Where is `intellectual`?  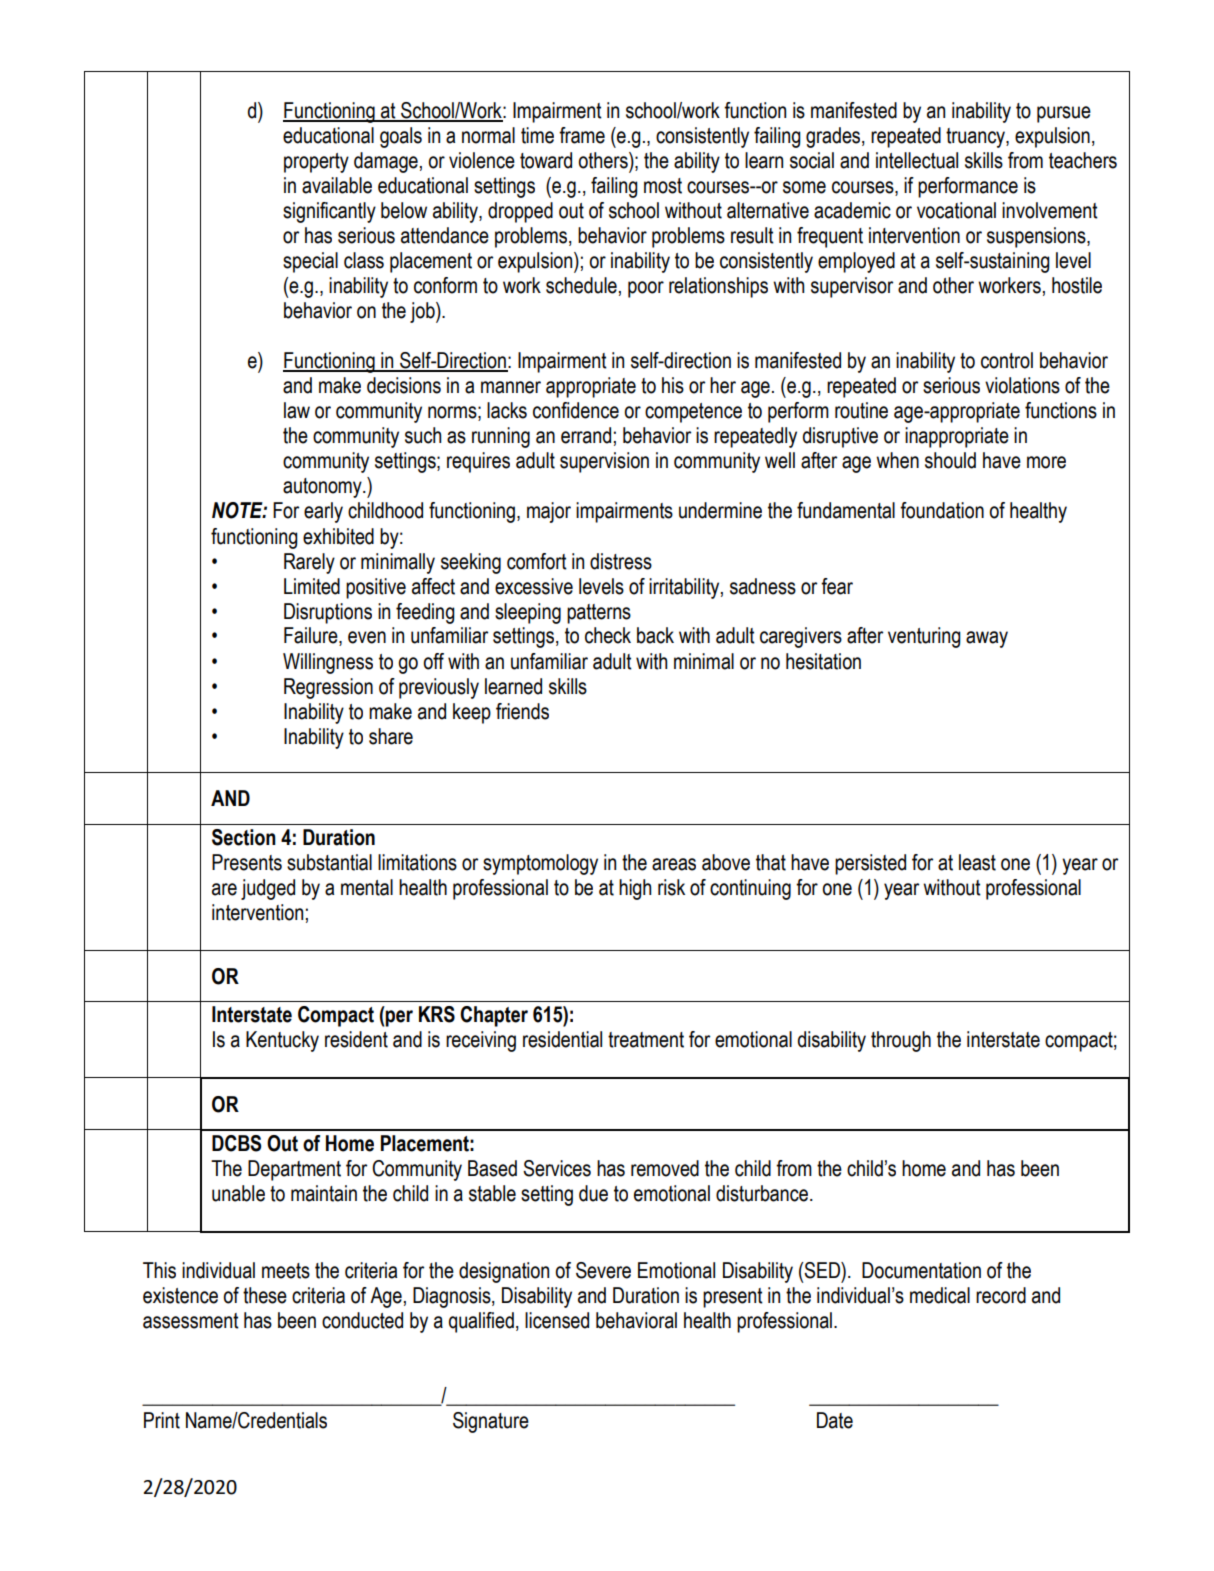
intellectual is located at coordinates (917, 160).
